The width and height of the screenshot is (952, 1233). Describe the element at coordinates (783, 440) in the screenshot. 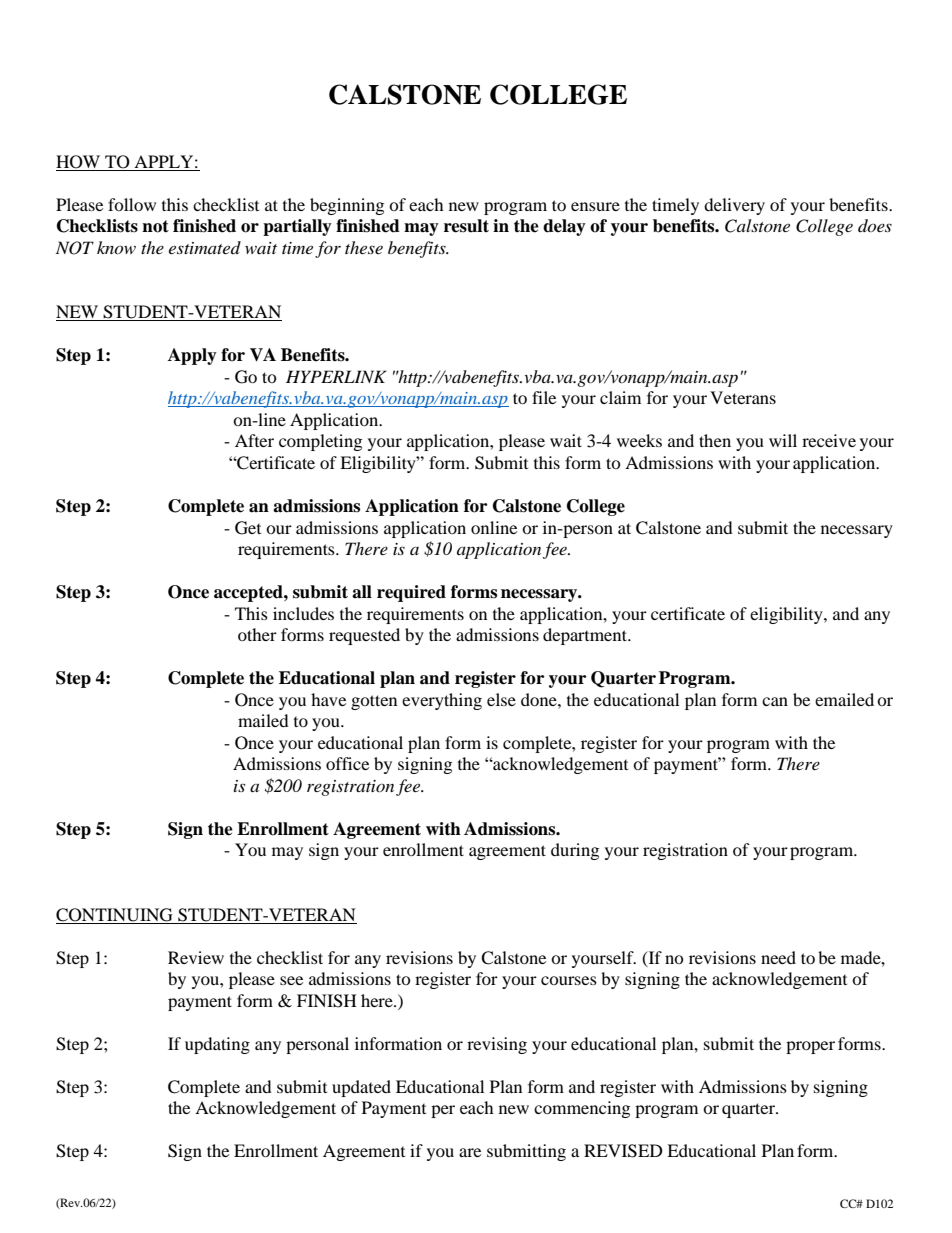

I see `will` at that location.
